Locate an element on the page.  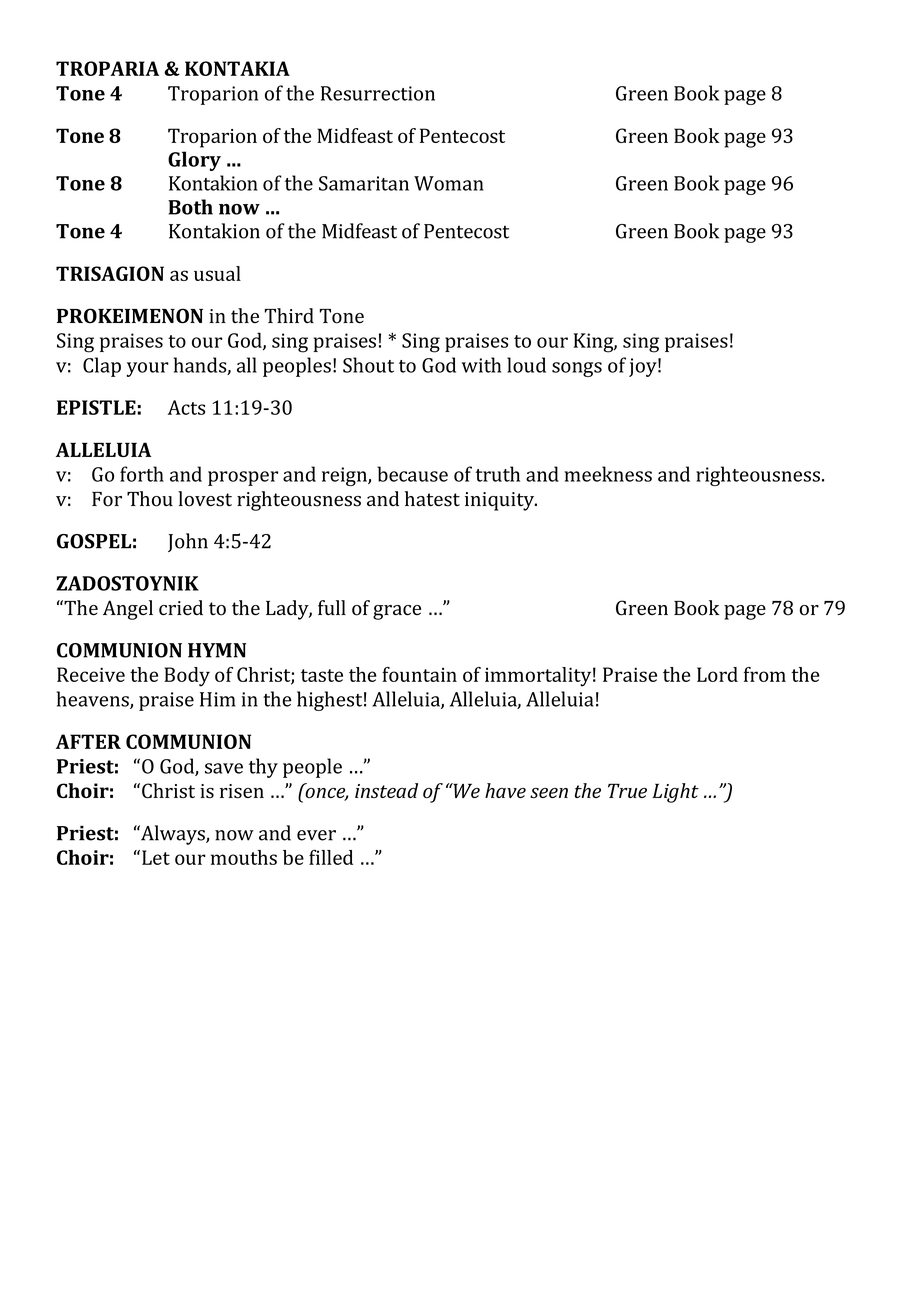
grace is located at coordinates (397, 612).
